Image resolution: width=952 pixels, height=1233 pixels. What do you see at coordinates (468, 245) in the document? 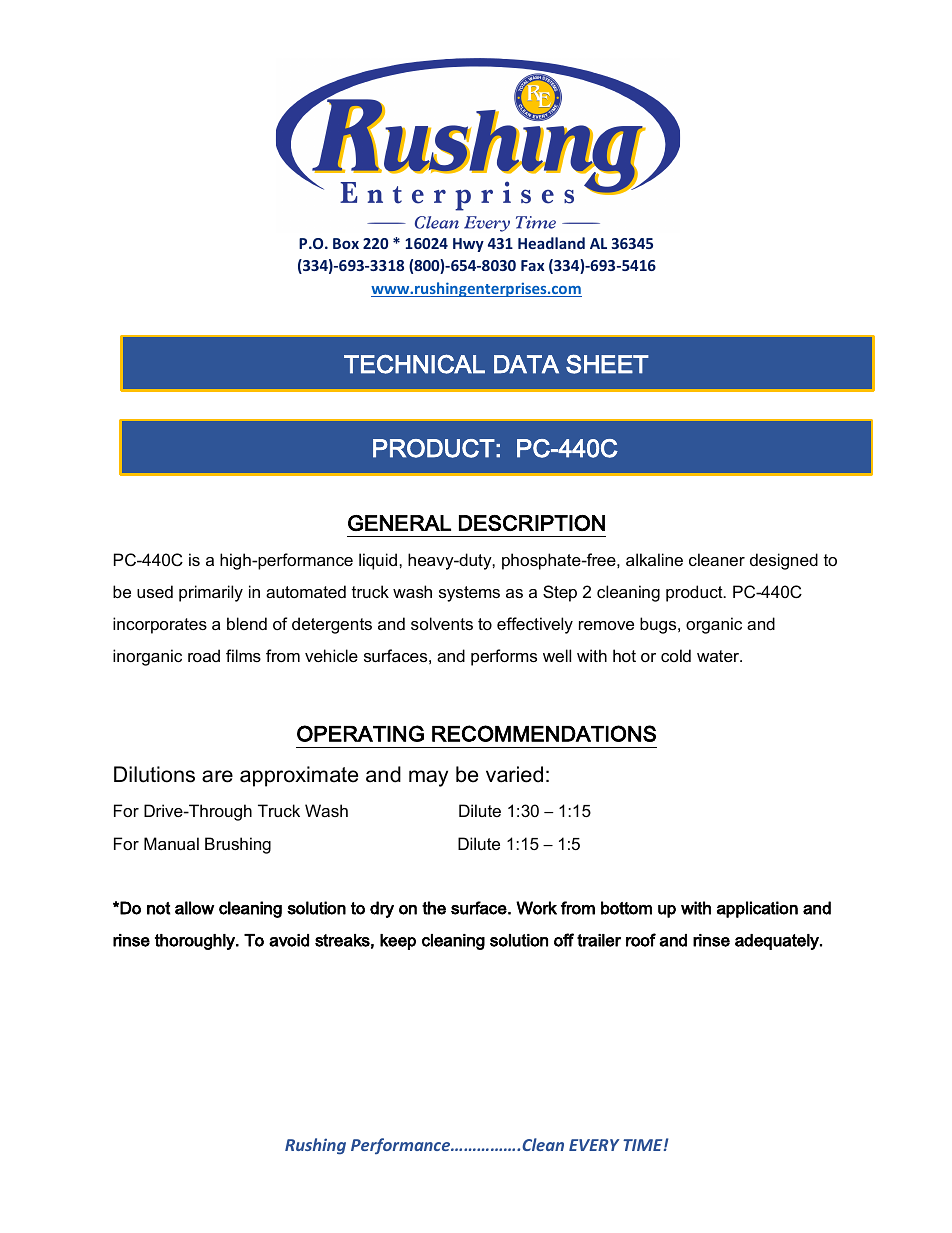
I see `Hwy` at bounding box center [468, 245].
